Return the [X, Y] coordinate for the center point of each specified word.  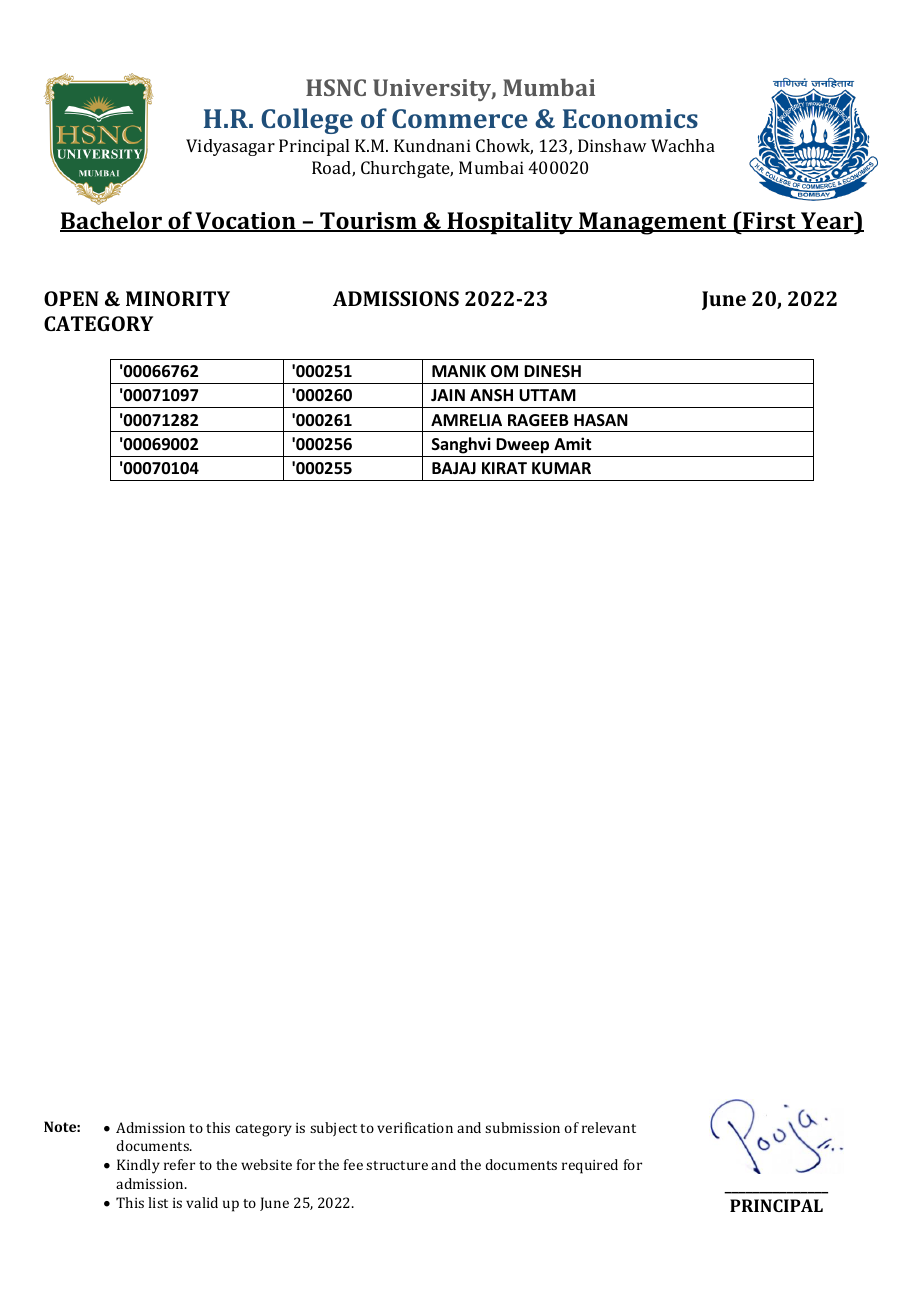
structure [397, 1165]
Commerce [460, 118]
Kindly [138, 1166]
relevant [609, 1127]
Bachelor [112, 221]
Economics [630, 118]
